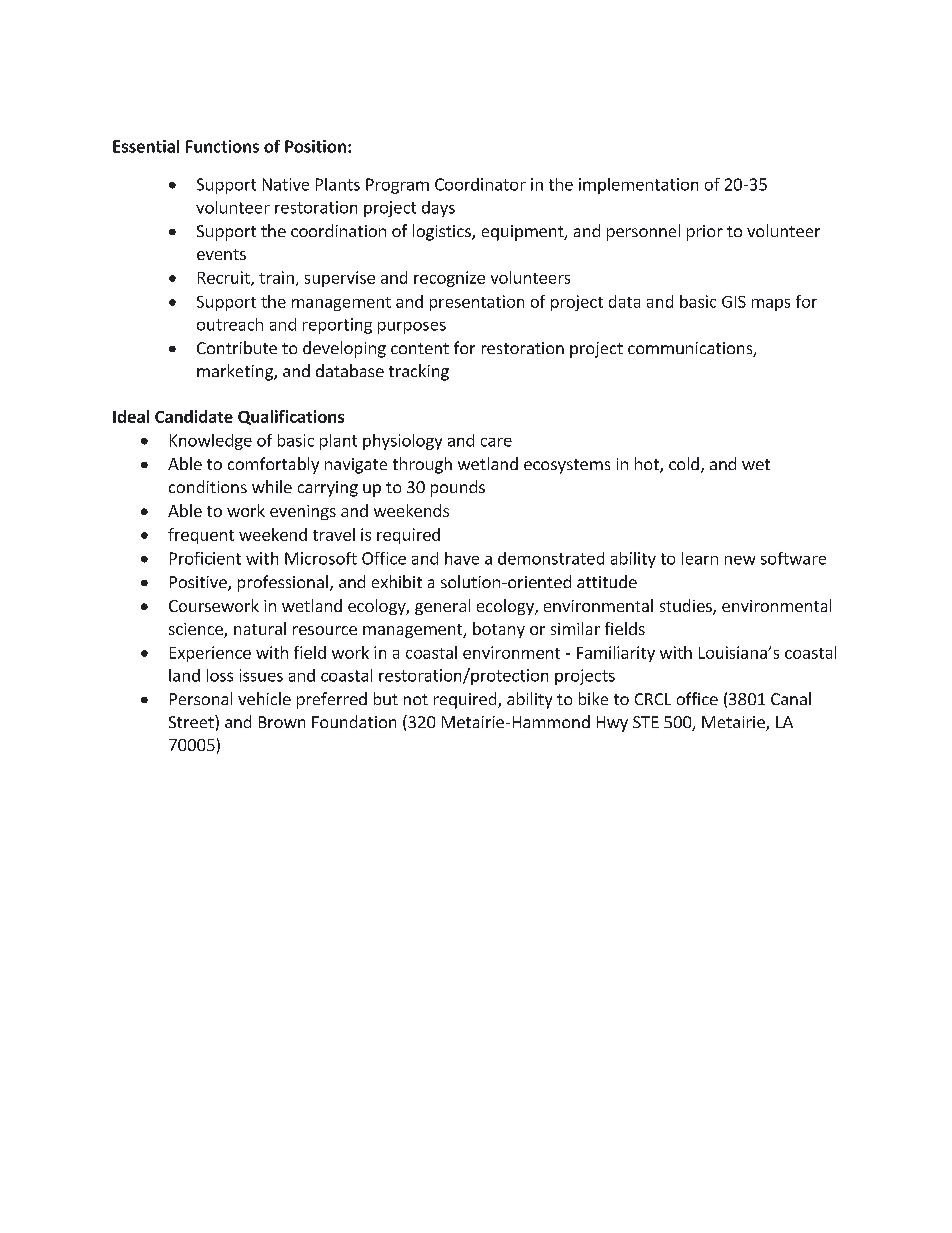  Describe the element at coordinates (480, 184) in the screenshot. I see `Coordinator` at that location.
